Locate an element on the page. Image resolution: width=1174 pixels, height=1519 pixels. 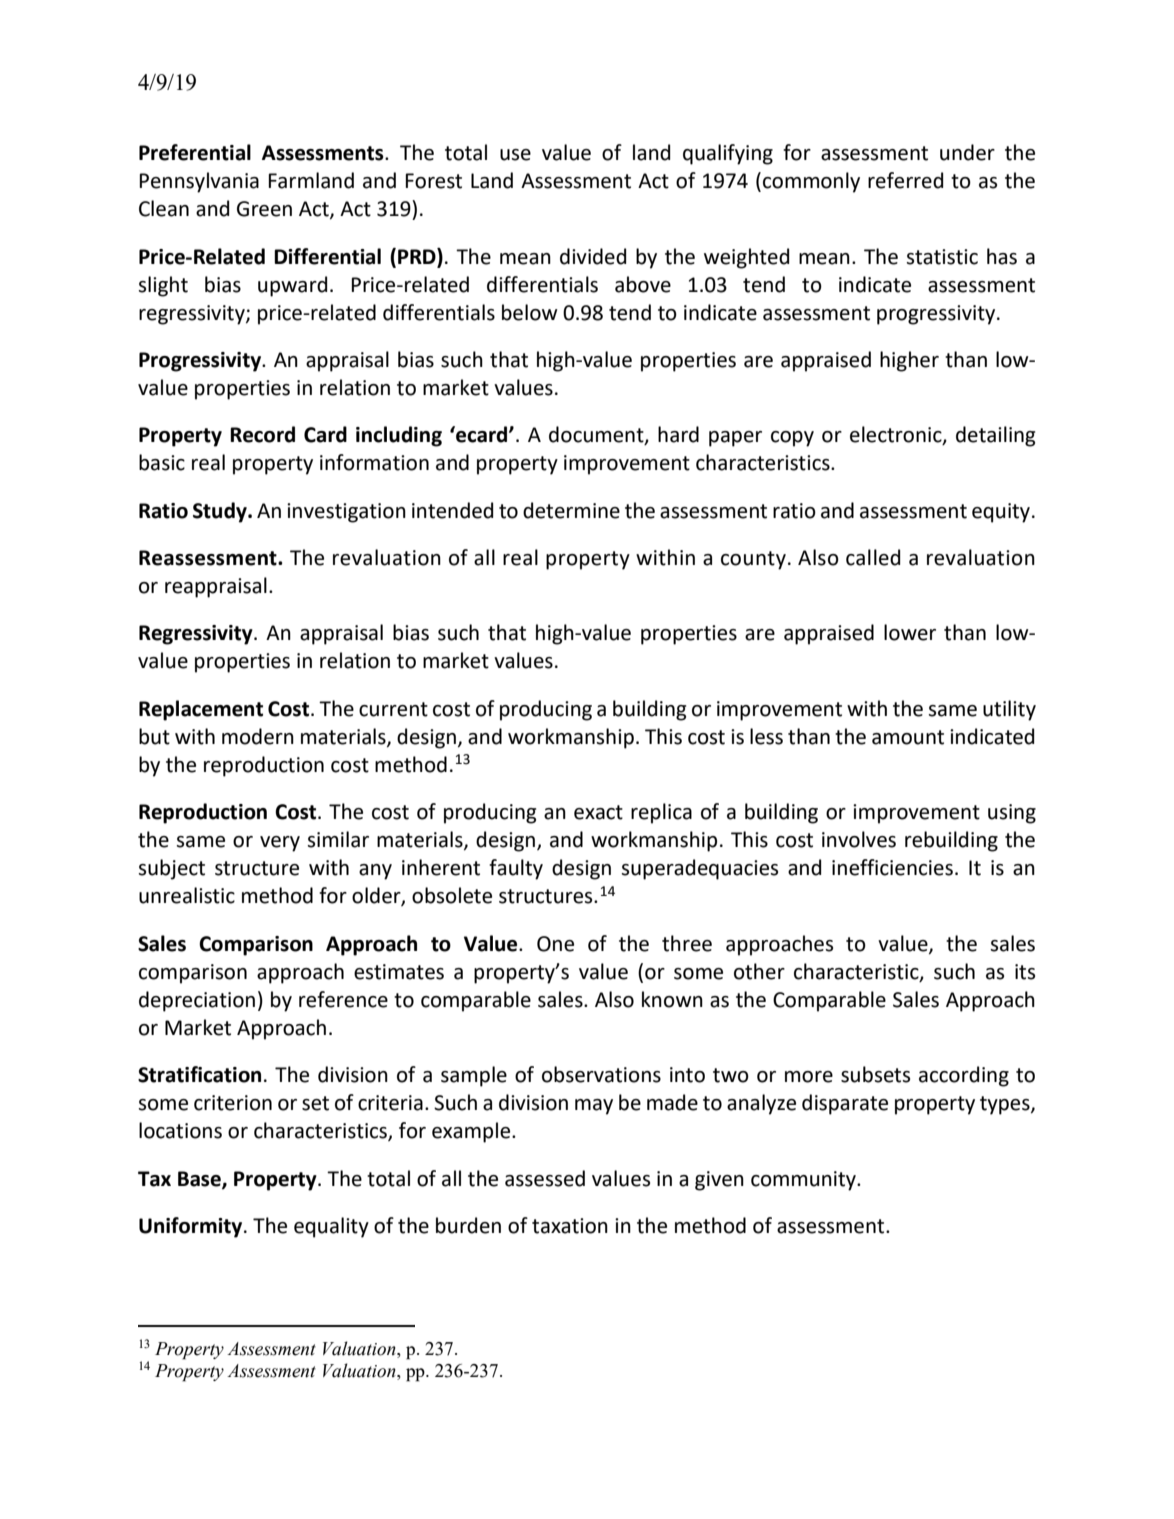
use is located at coordinates (515, 155).
